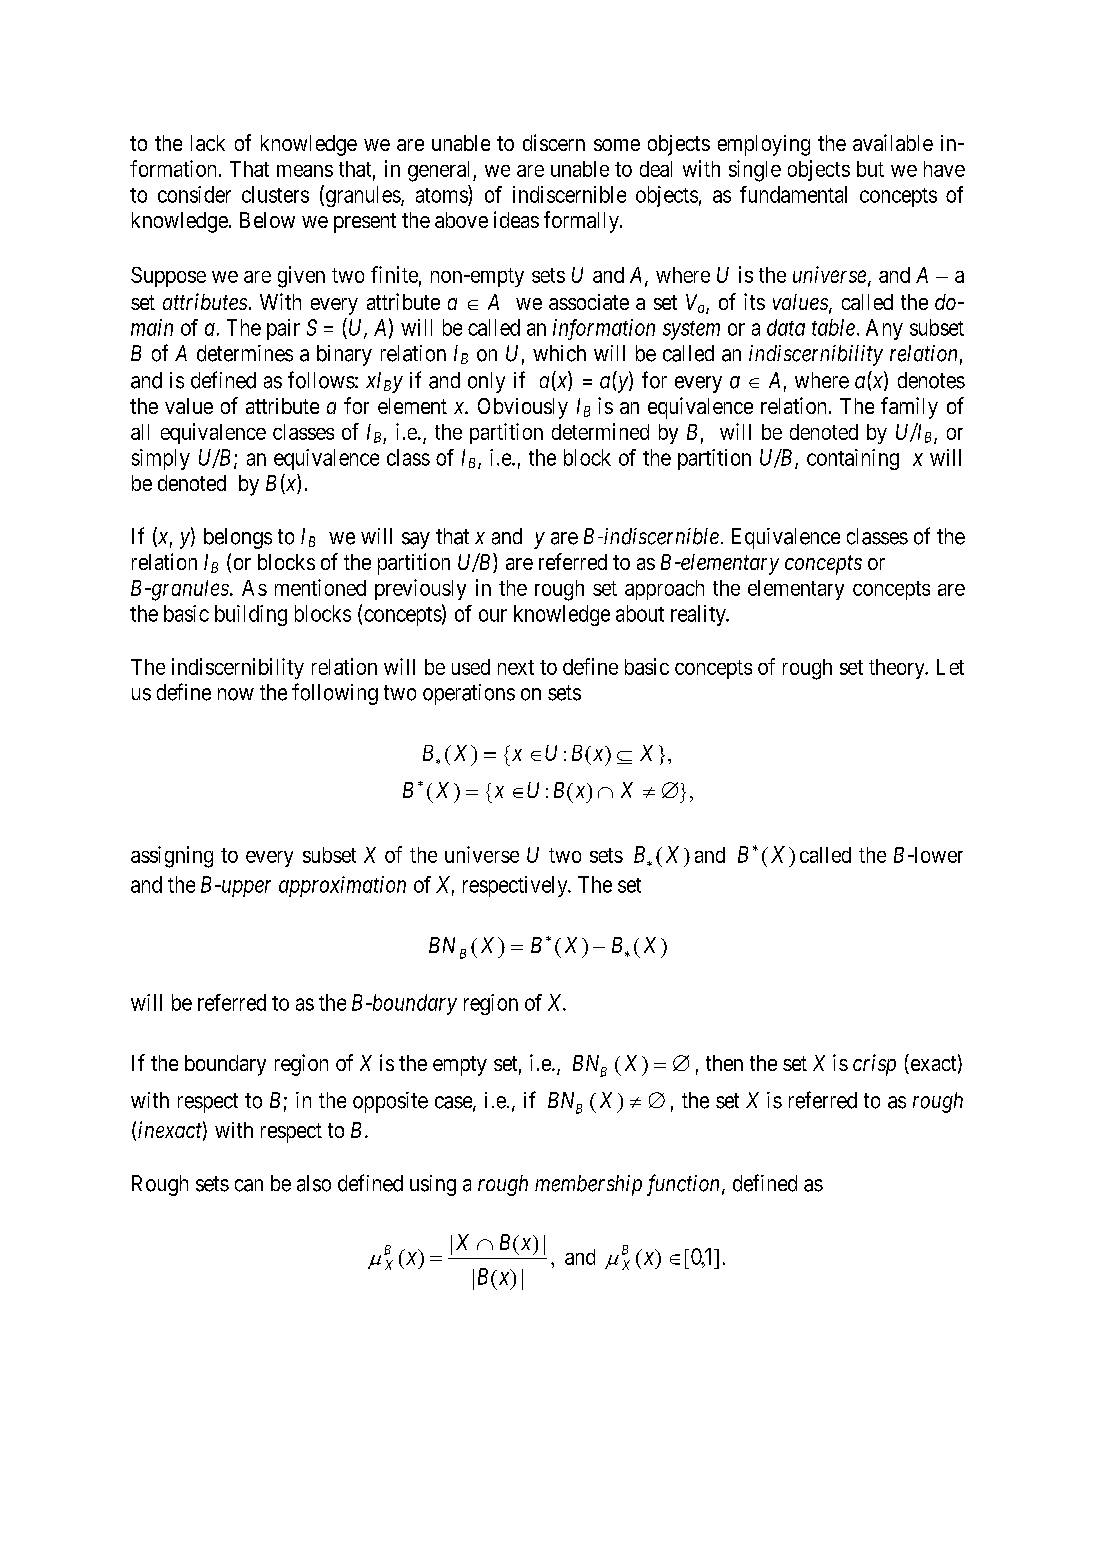 This image has width=1094, height=1547. I want to click on then, so click(724, 1063).
